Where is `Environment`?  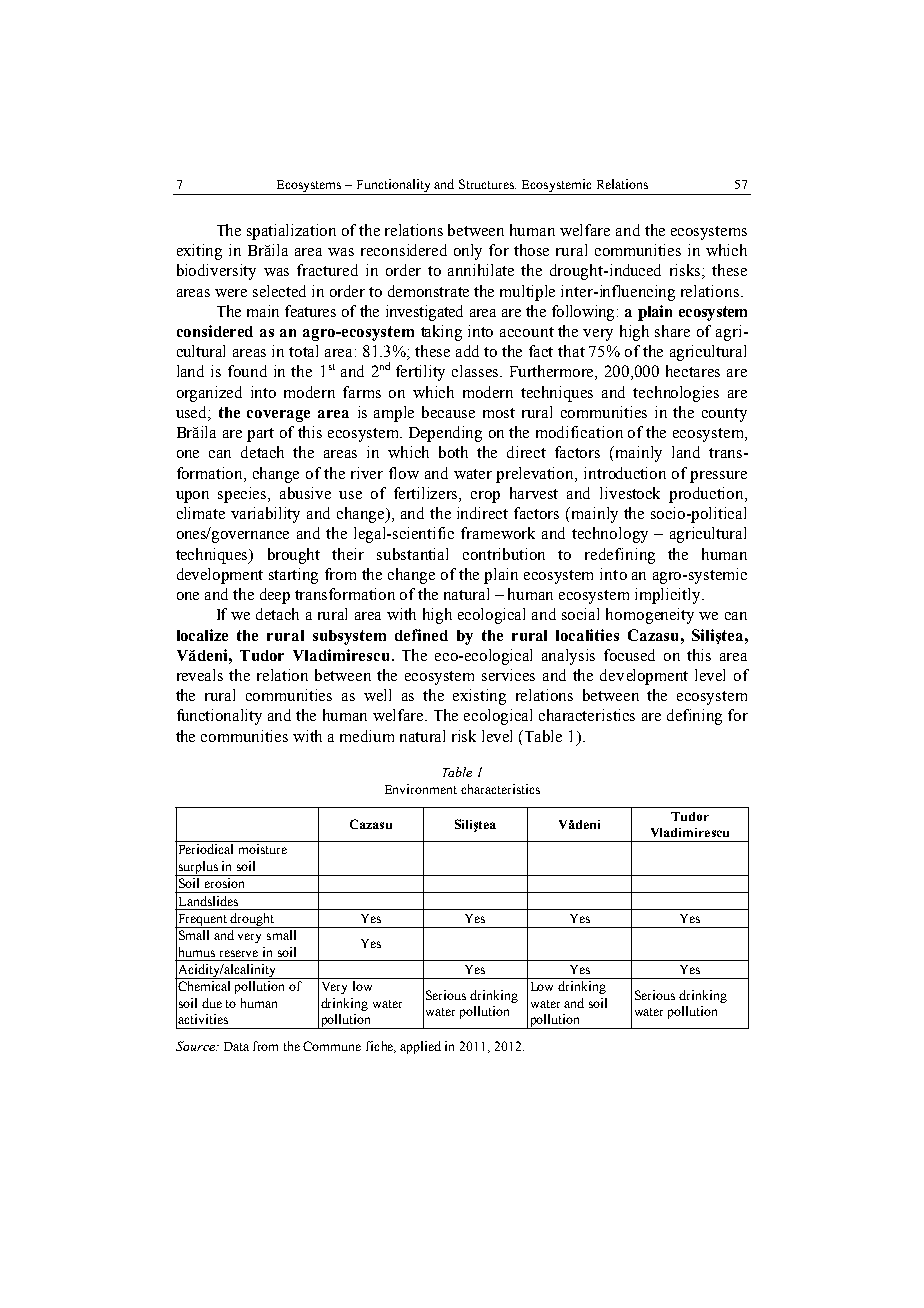
Environment is located at coordinates (421, 789).
